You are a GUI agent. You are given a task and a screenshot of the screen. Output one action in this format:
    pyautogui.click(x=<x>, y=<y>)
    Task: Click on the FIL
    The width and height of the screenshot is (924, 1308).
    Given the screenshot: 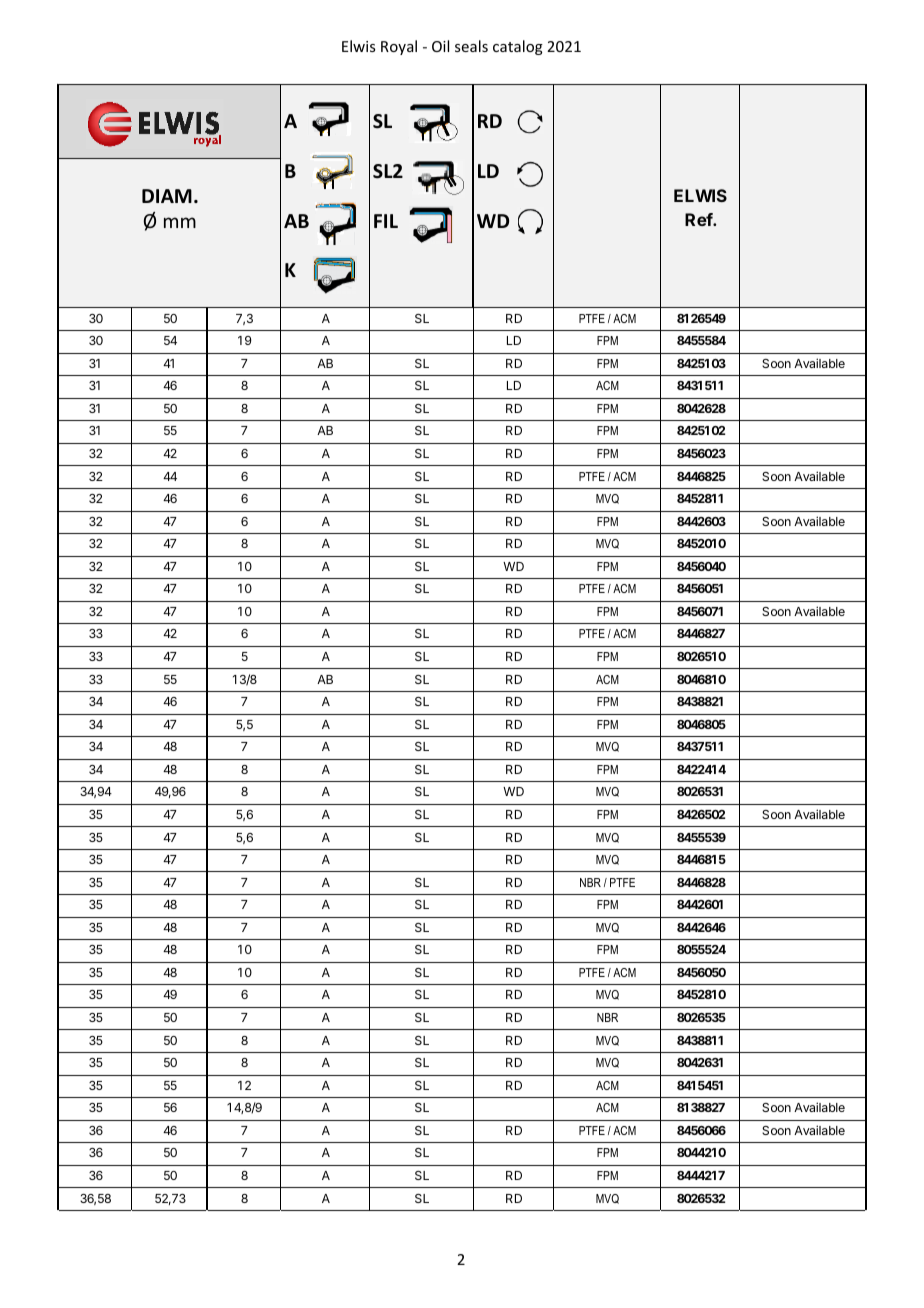 What is the action you would take?
    pyautogui.click(x=386, y=221)
